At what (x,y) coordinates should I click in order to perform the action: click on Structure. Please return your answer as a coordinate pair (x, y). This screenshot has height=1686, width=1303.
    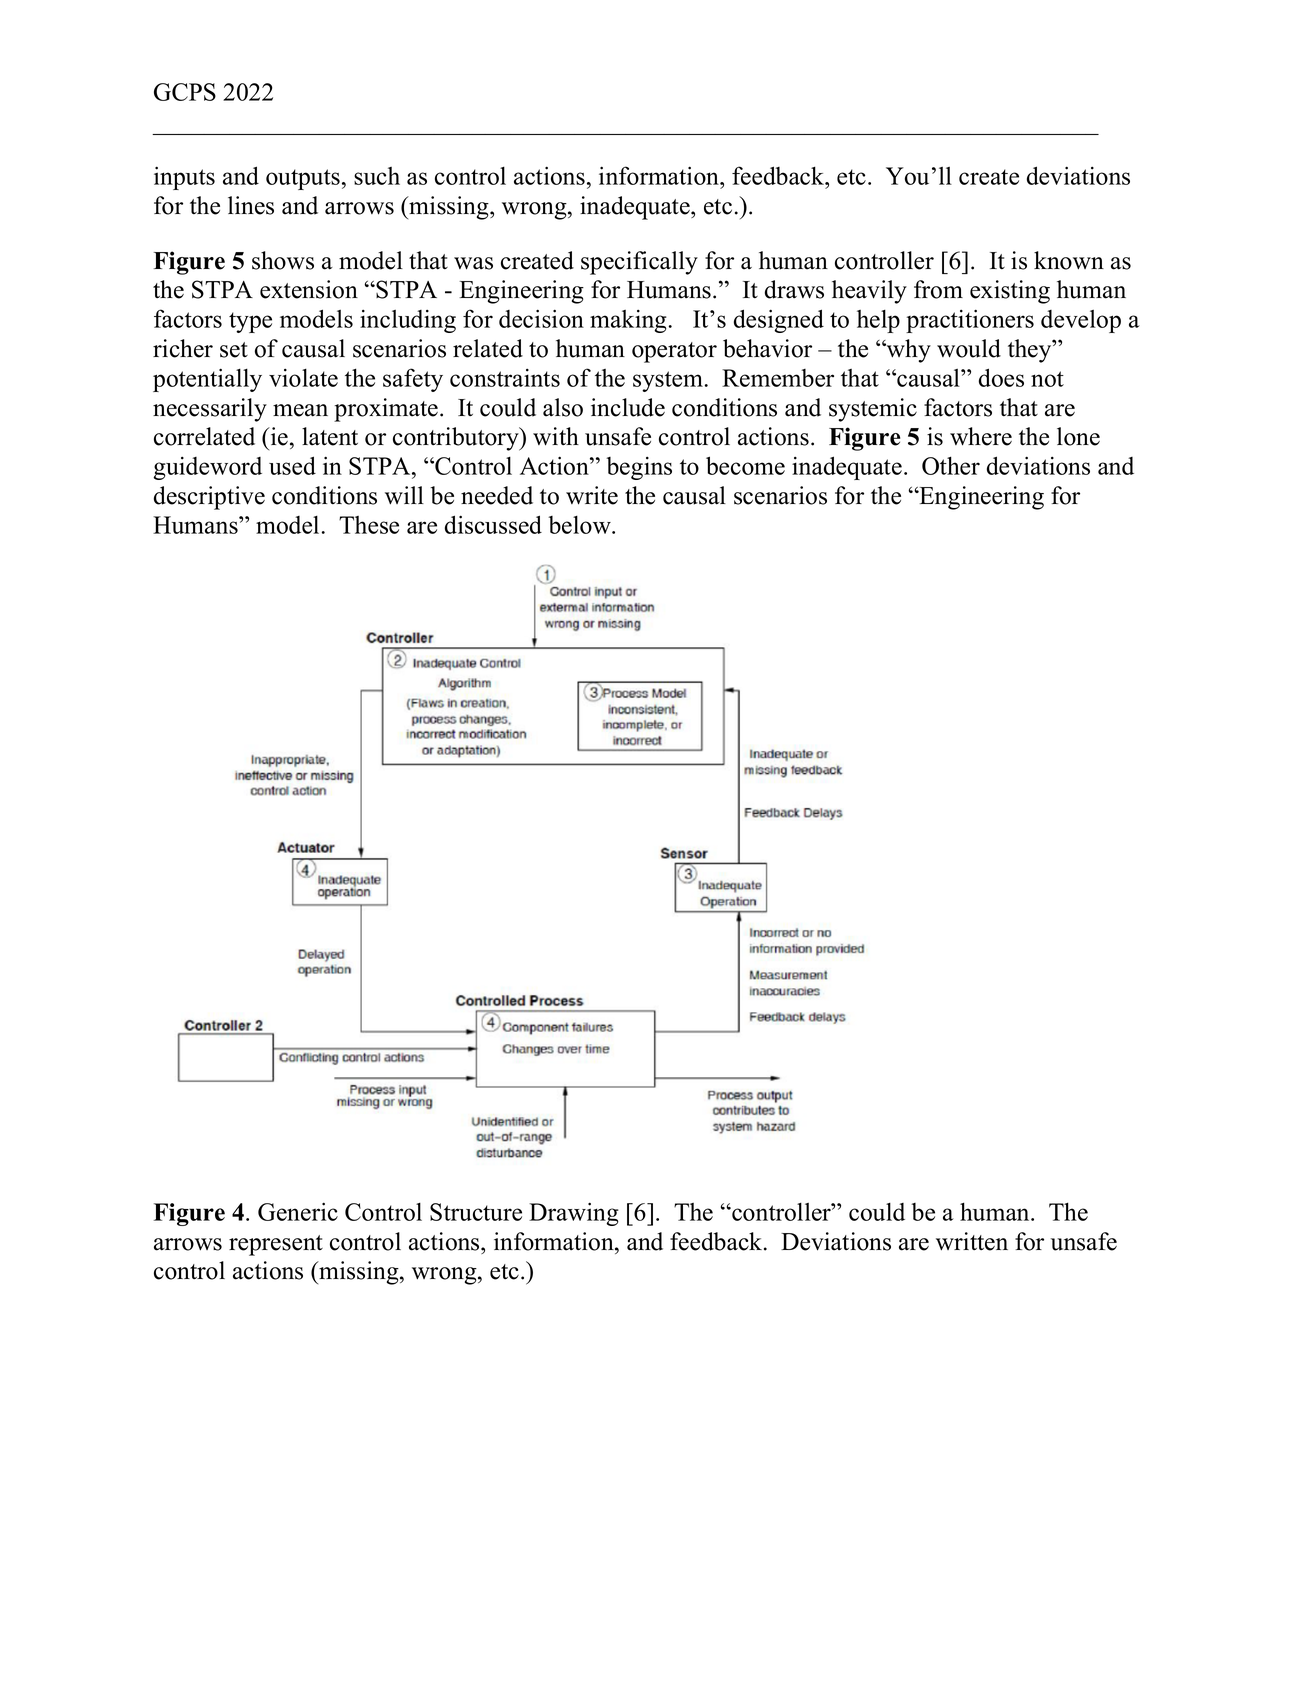
    Looking at the image, I should click on (476, 1212).
